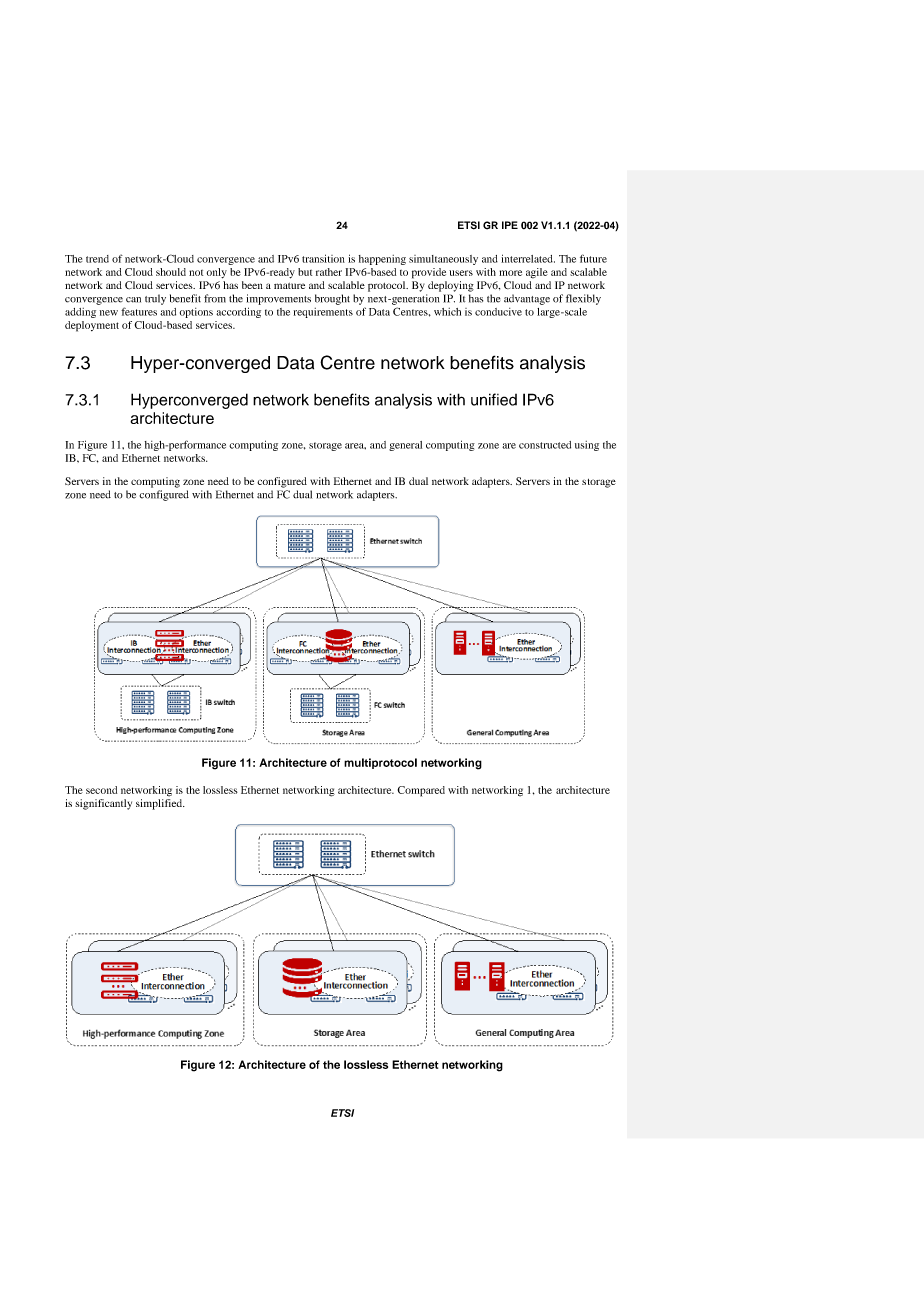 The width and height of the screenshot is (924, 1308). I want to click on trend, so click(97, 259).
